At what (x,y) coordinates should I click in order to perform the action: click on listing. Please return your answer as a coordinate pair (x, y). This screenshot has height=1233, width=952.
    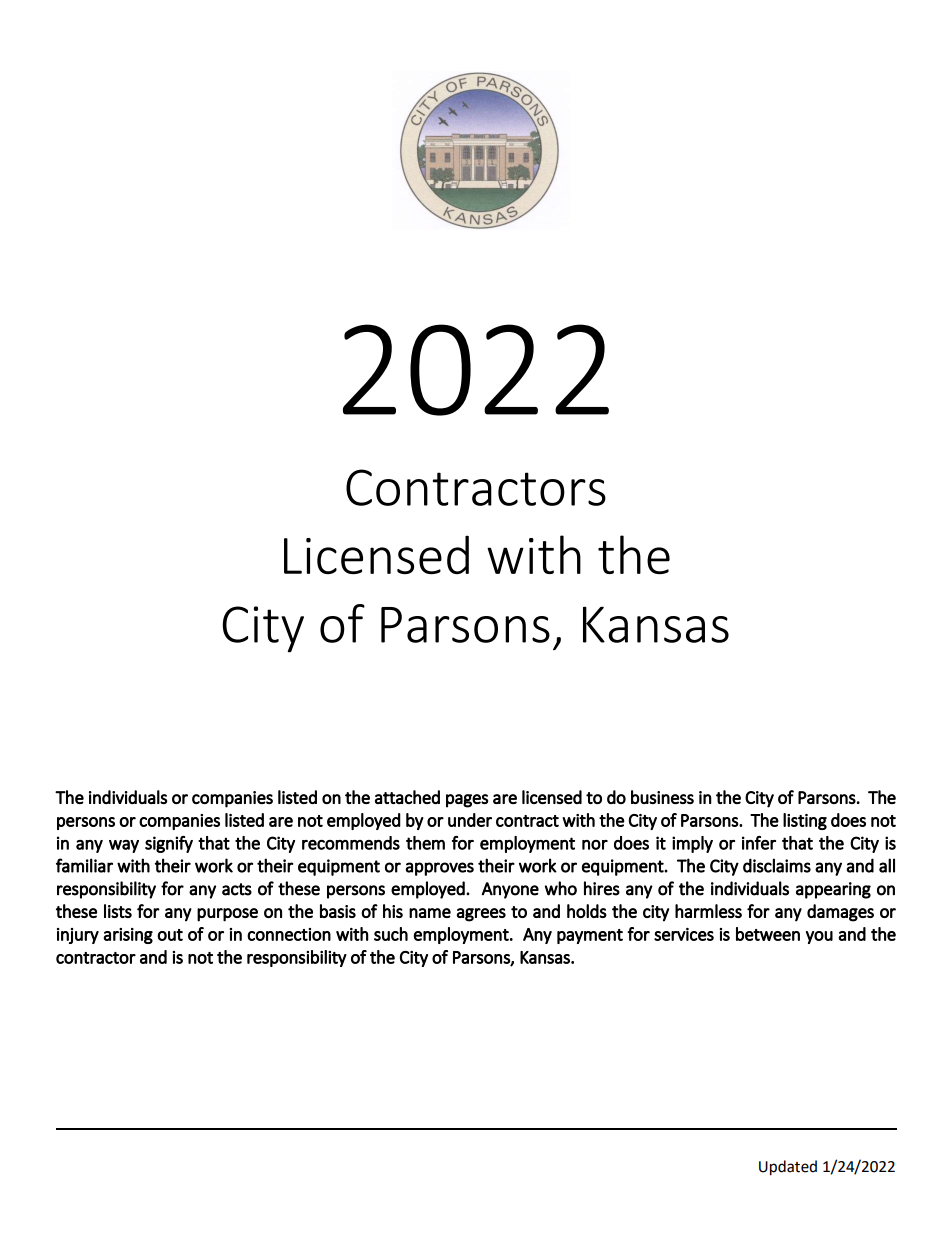
    Looking at the image, I should click on (805, 821).
